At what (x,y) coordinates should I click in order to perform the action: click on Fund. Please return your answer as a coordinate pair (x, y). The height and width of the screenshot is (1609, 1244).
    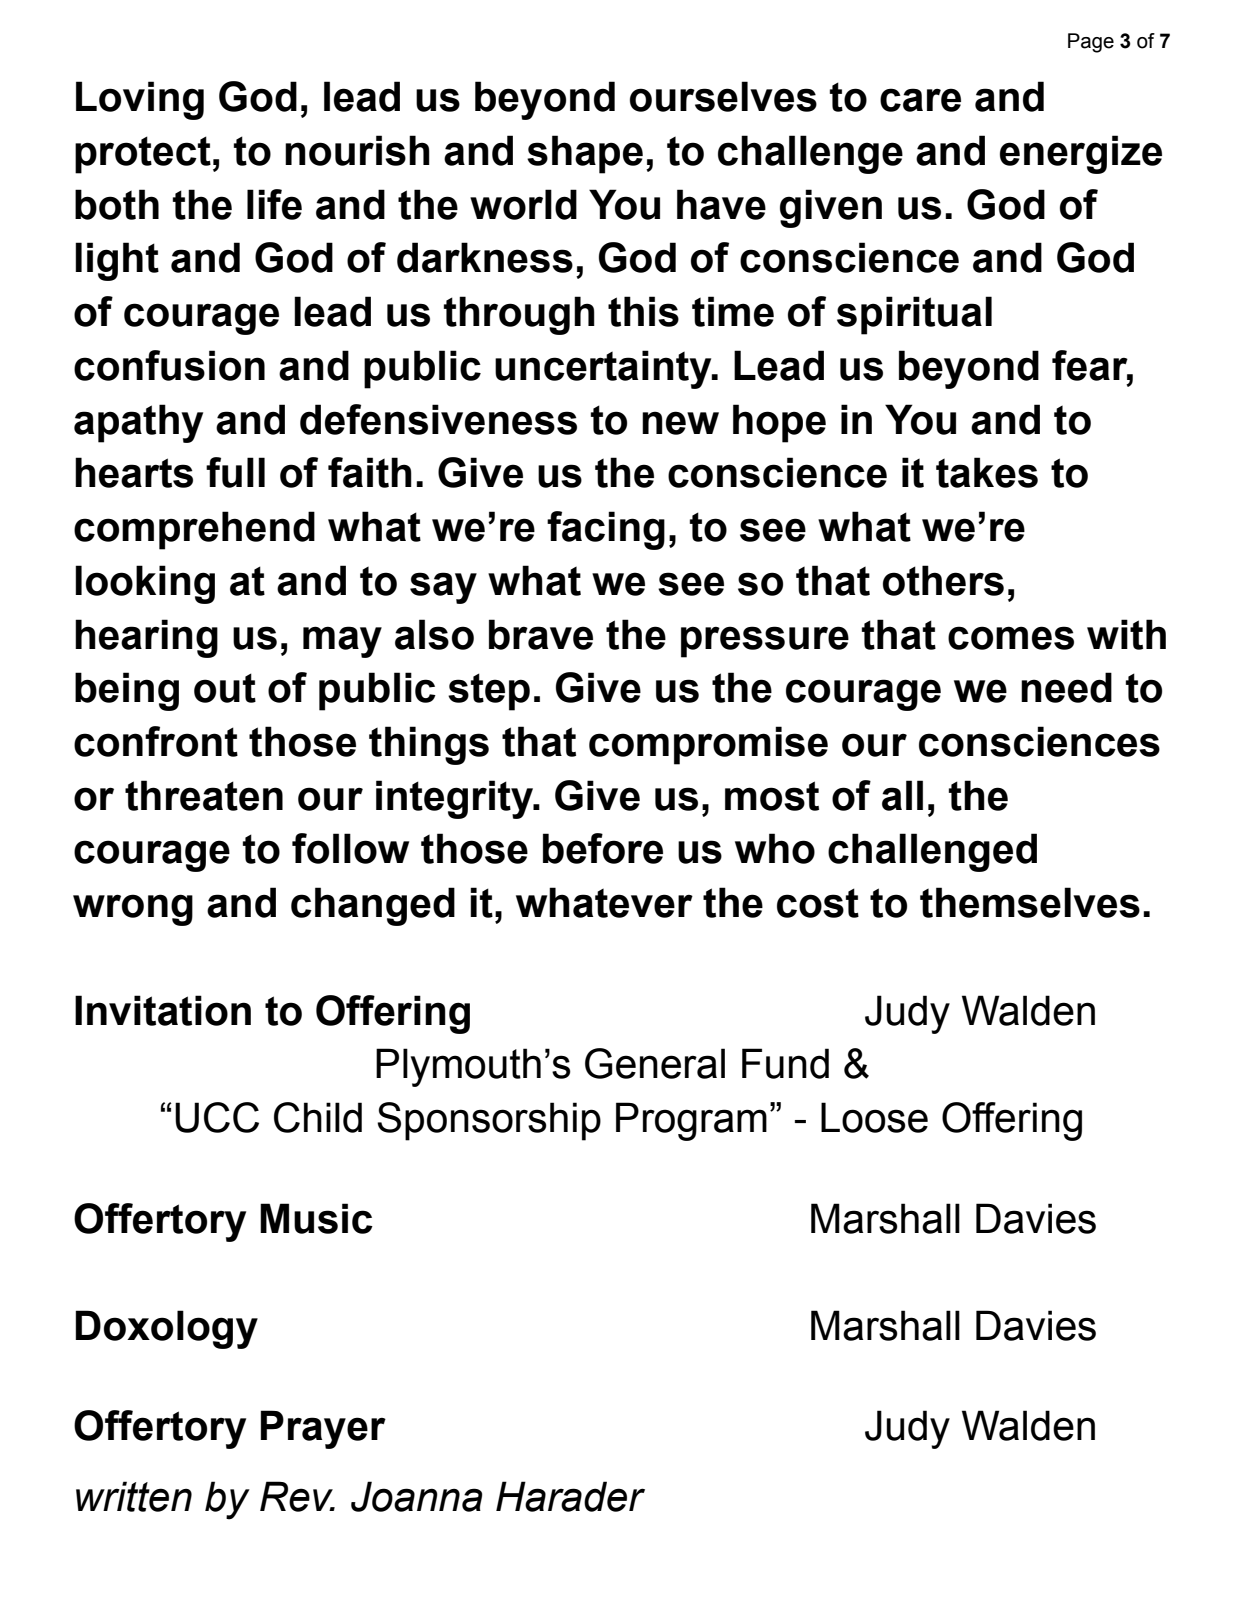
    Looking at the image, I should click on (785, 1063).
